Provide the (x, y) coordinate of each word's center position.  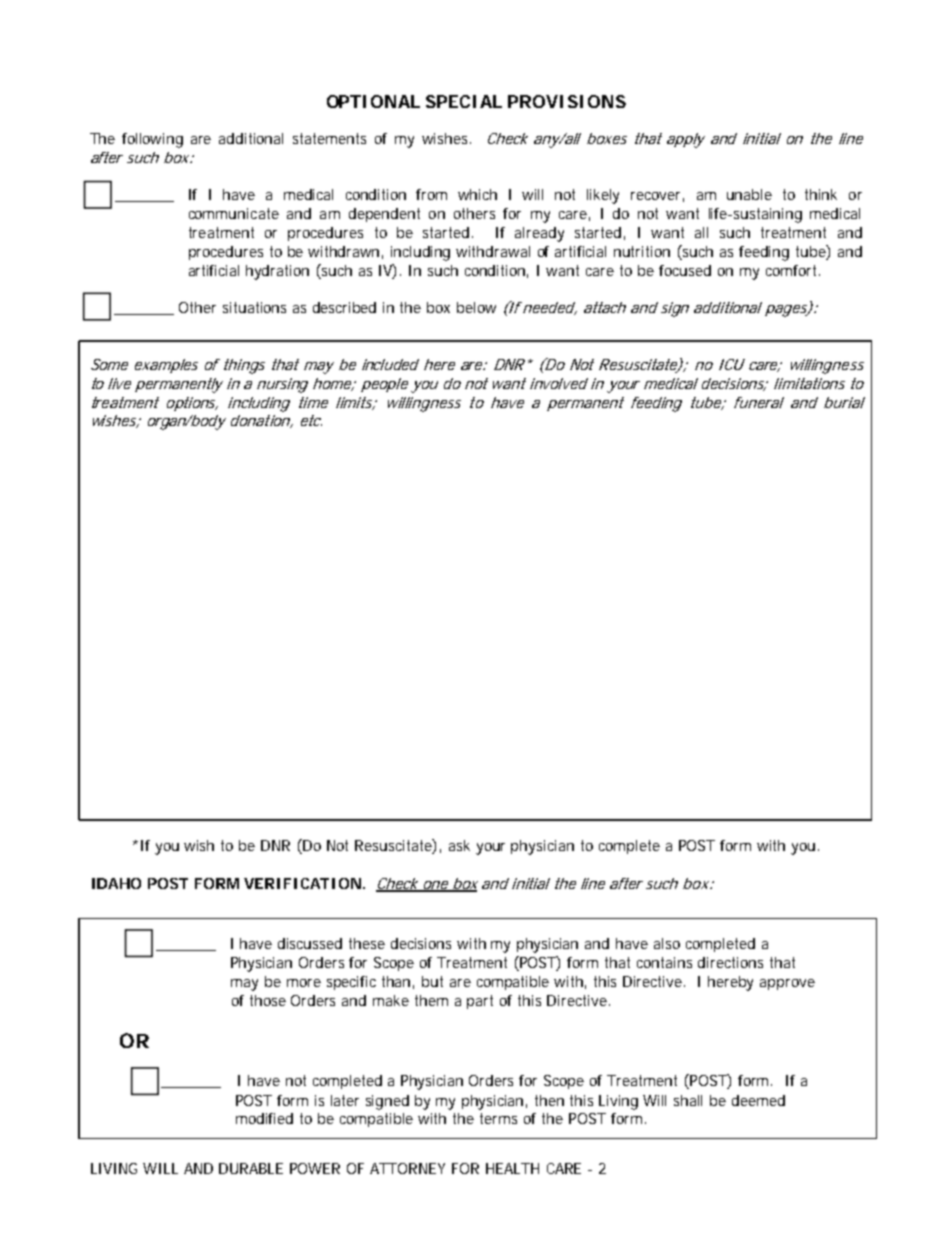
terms (498, 1118)
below (476, 307)
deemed (758, 1100)
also (667, 943)
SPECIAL (464, 101)
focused (685, 270)
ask (459, 845)
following (152, 140)
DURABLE (251, 1168)
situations (254, 307)
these (367, 943)
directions (730, 962)
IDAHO (116, 883)
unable (749, 194)
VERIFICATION (302, 883)
